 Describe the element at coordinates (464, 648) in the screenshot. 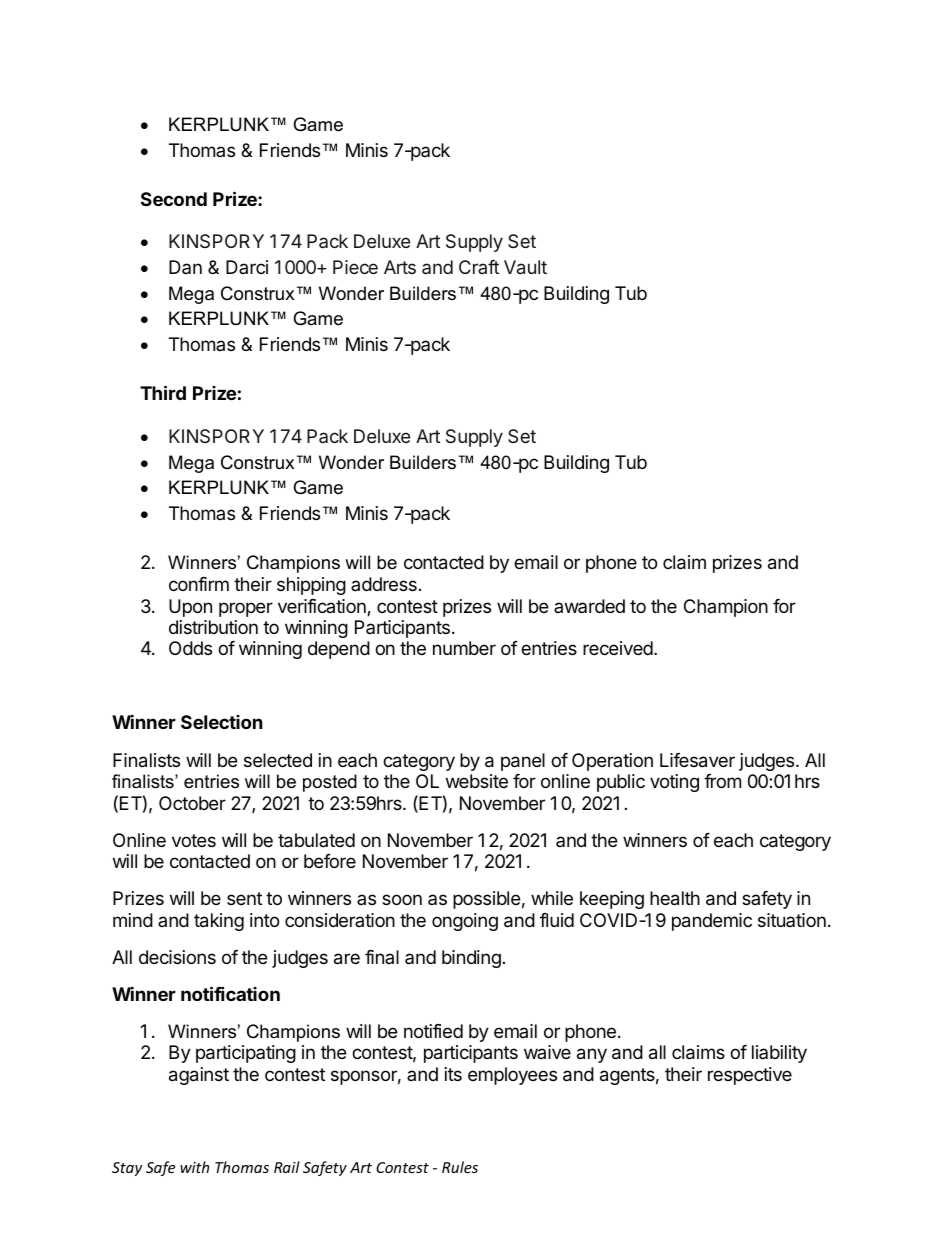

I see `number` at that location.
